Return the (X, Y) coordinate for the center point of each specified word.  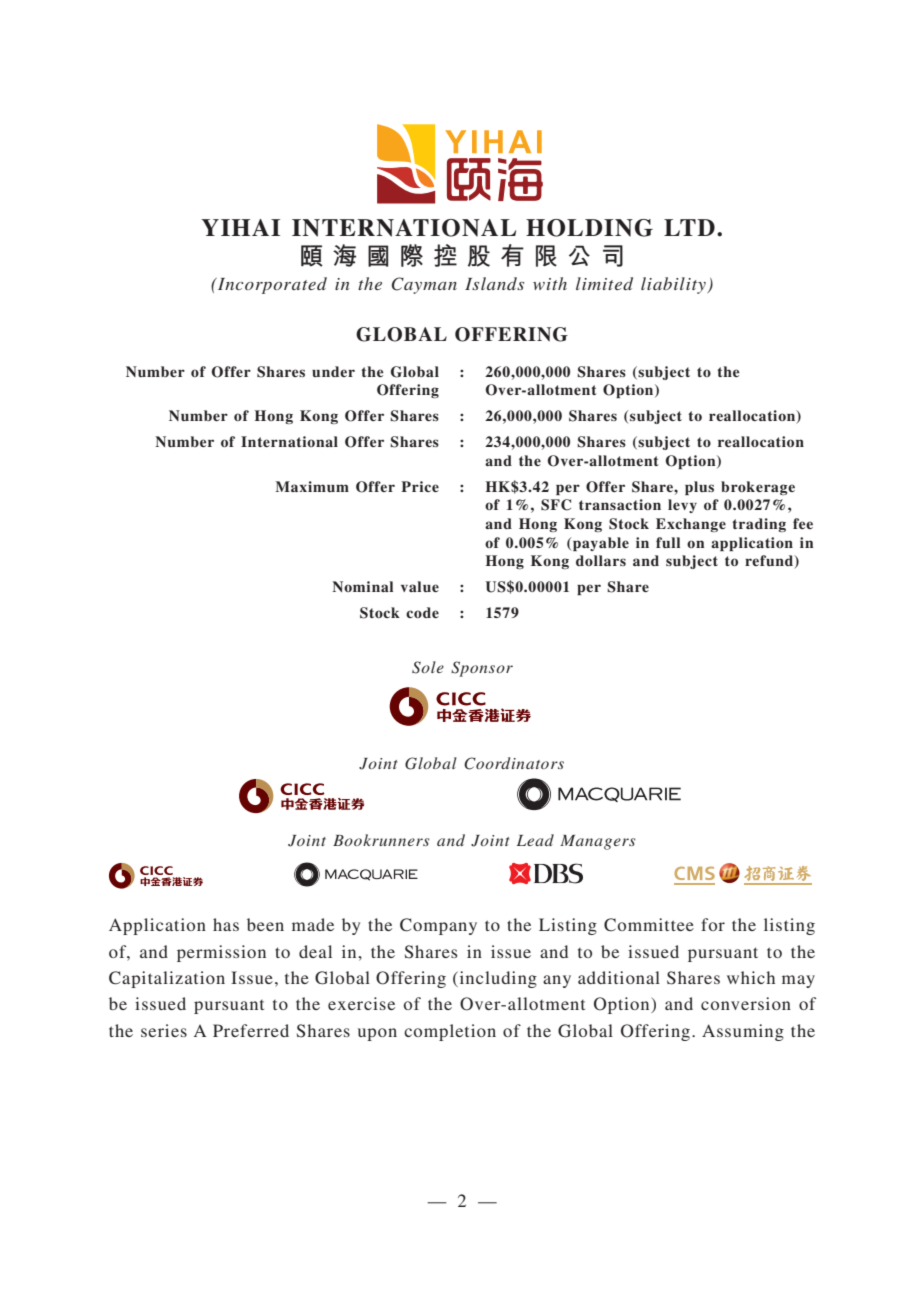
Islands (494, 283)
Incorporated (271, 285)
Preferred (251, 1030)
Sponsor (482, 669)
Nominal (362, 586)
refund (770, 562)
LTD (689, 227)
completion (450, 1032)
